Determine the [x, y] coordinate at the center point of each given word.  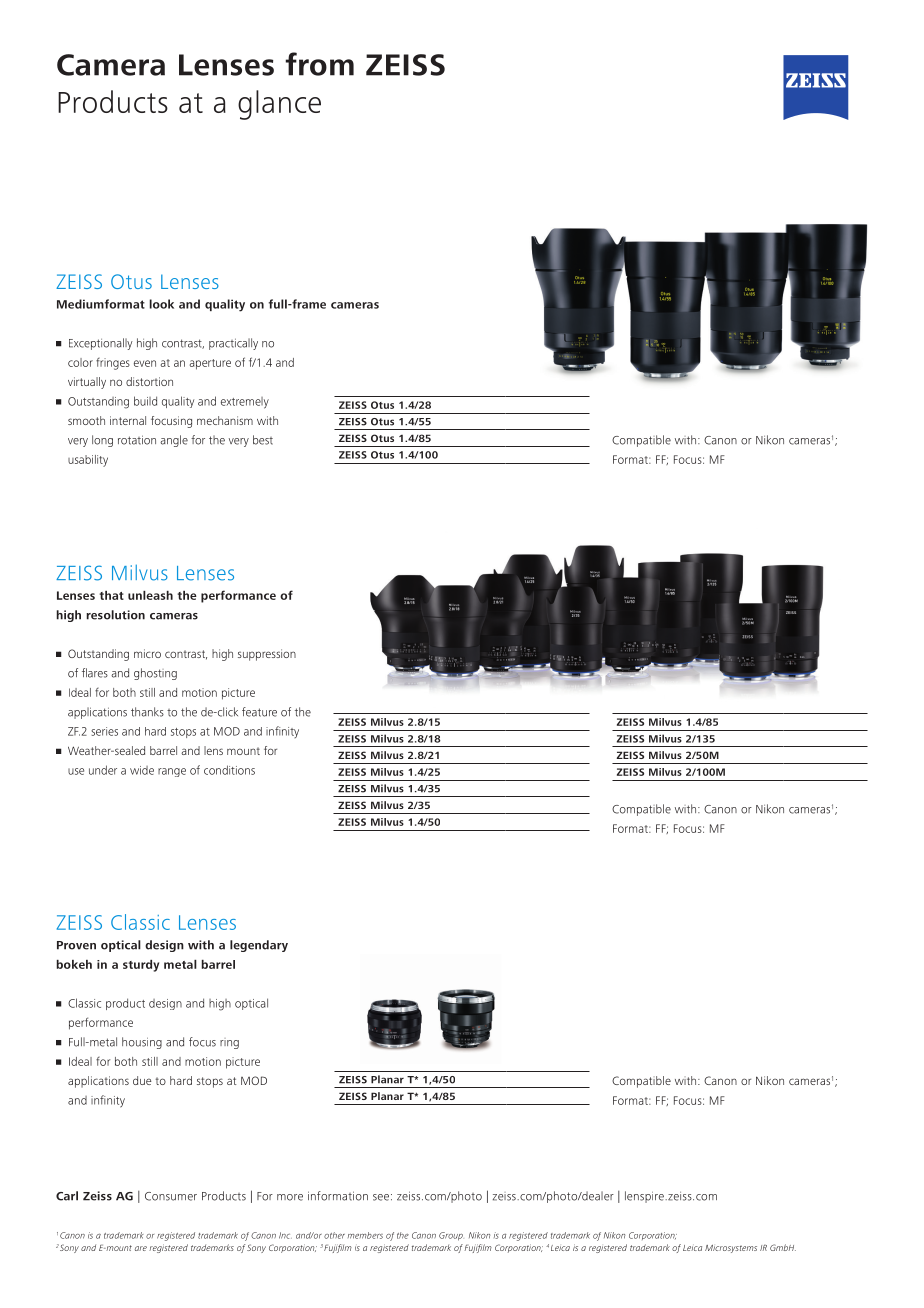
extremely [245, 403]
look [161, 304]
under [103, 770]
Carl [67, 1196]
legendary [259, 946]
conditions [229, 770]
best [263, 440]
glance [279, 105]
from [319, 64]
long [102, 441]
